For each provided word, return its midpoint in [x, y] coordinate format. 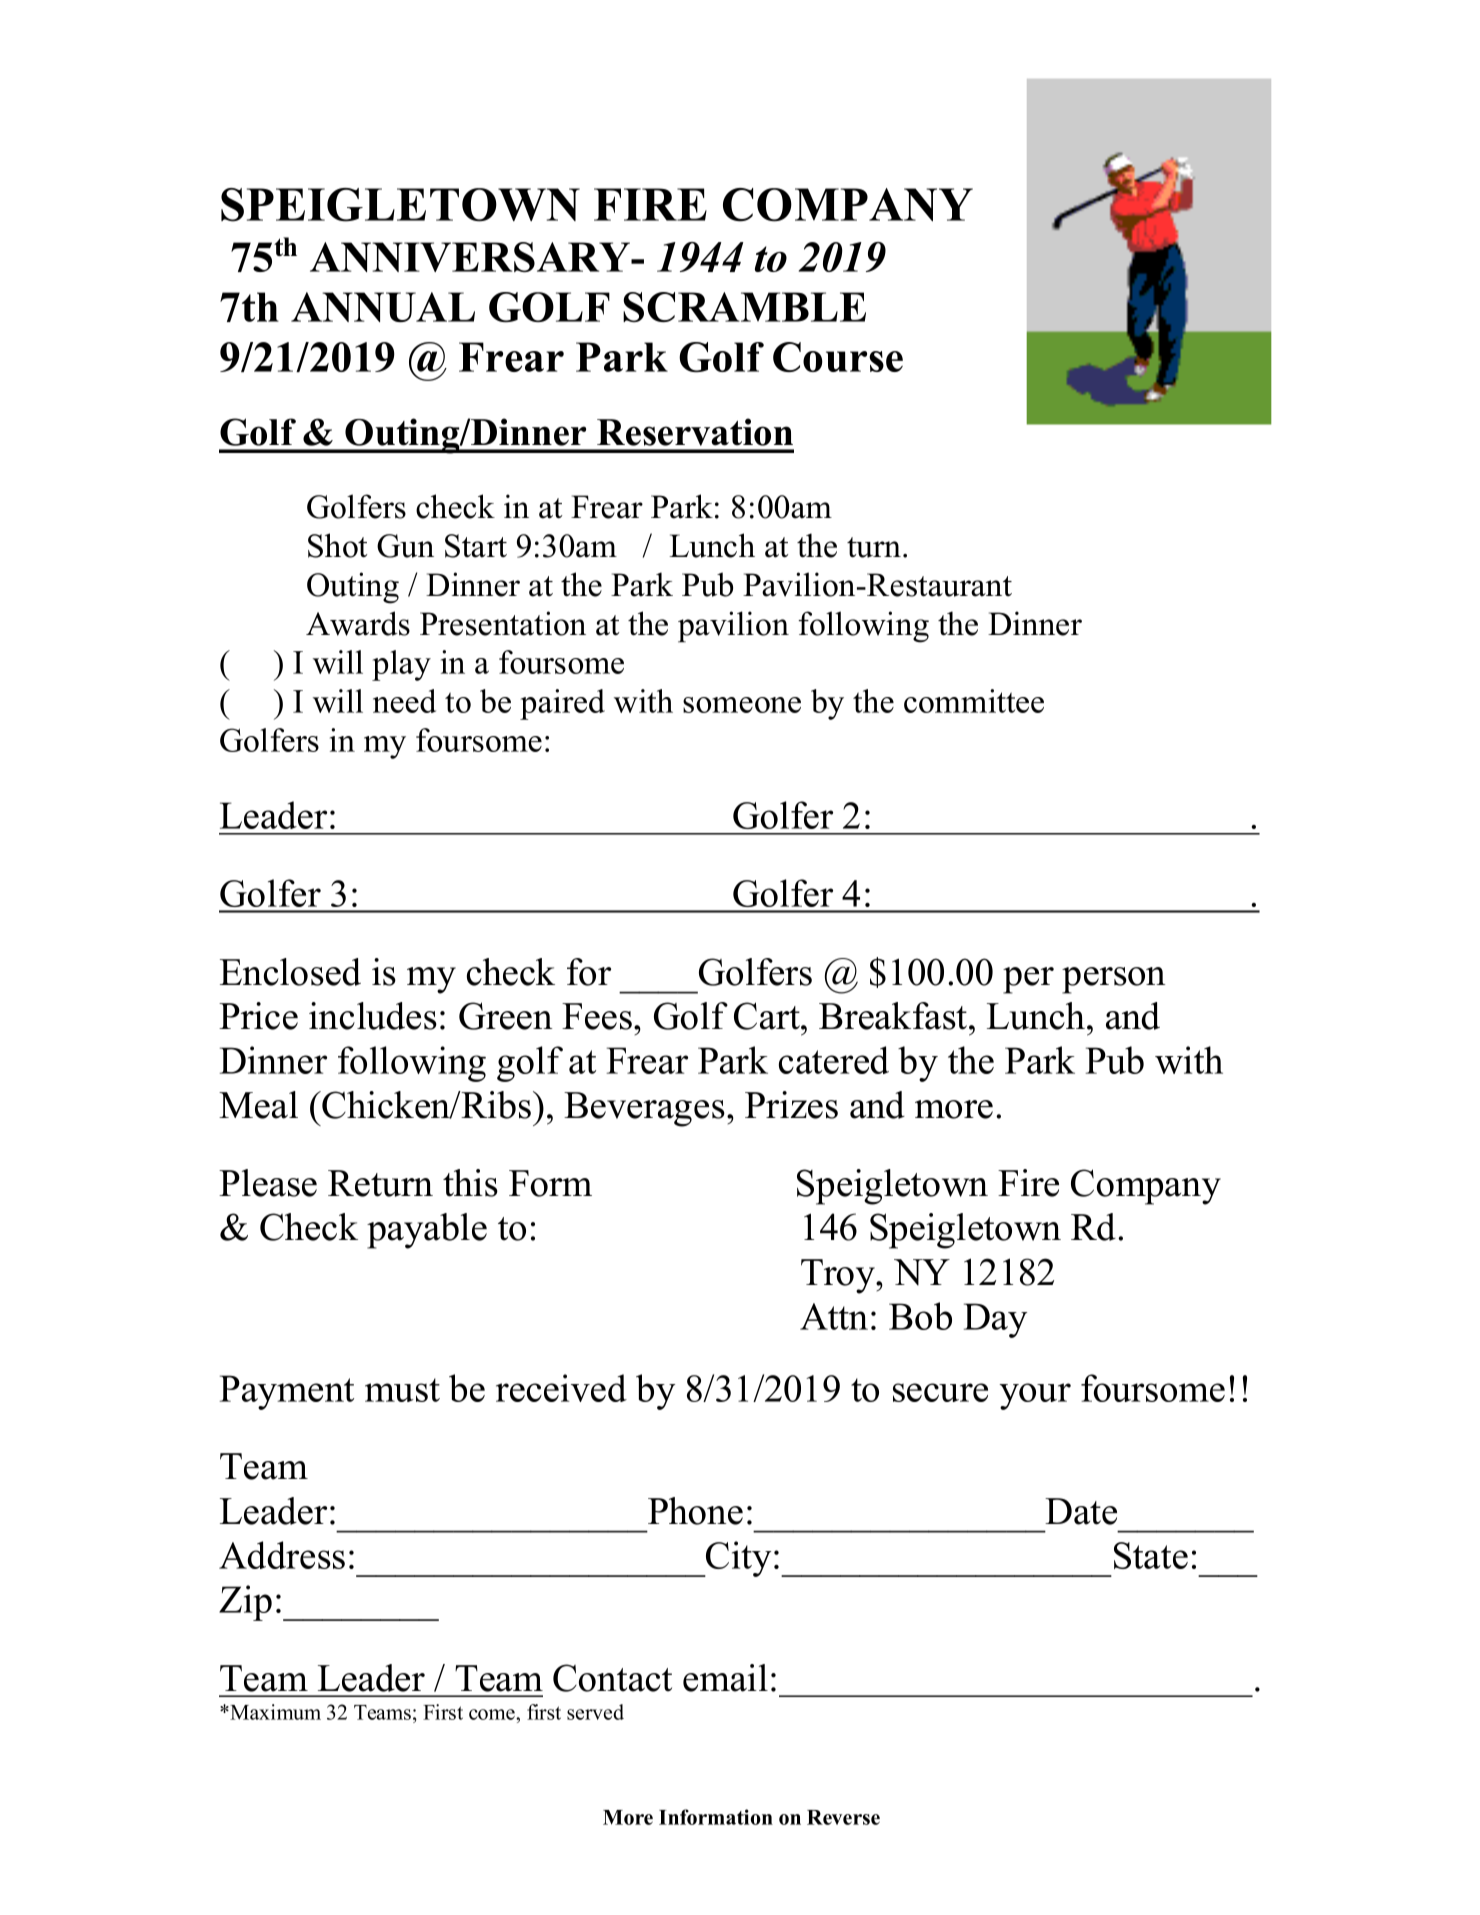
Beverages [644, 1109]
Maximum [274, 1712]
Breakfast [894, 1016]
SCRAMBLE [744, 307]
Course [838, 357]
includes [373, 1016]
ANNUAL [383, 307]
